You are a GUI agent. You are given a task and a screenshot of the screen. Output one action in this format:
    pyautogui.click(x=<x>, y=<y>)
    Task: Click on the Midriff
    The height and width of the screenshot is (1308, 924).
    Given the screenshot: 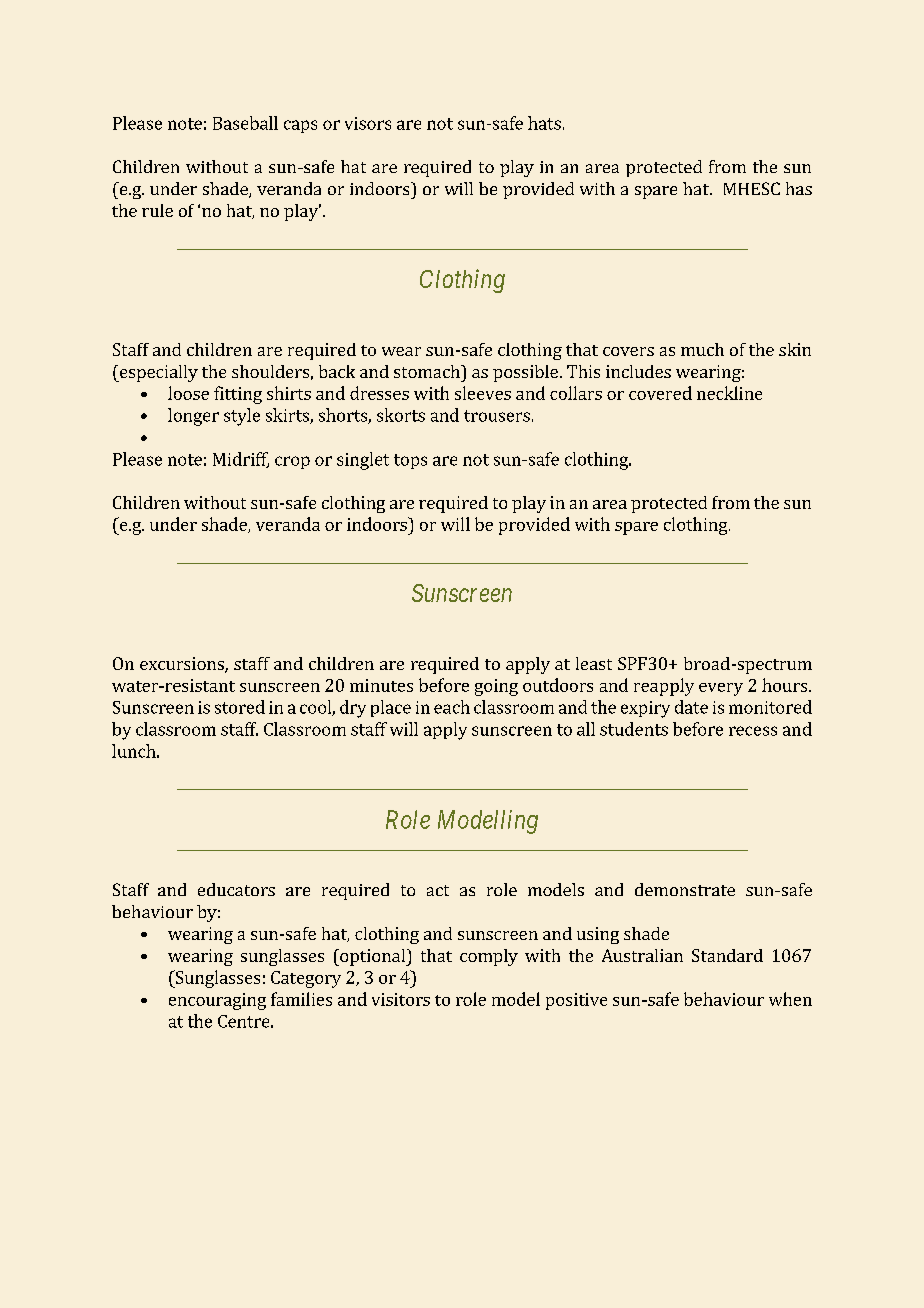 What is the action you would take?
    pyautogui.click(x=241, y=460)
